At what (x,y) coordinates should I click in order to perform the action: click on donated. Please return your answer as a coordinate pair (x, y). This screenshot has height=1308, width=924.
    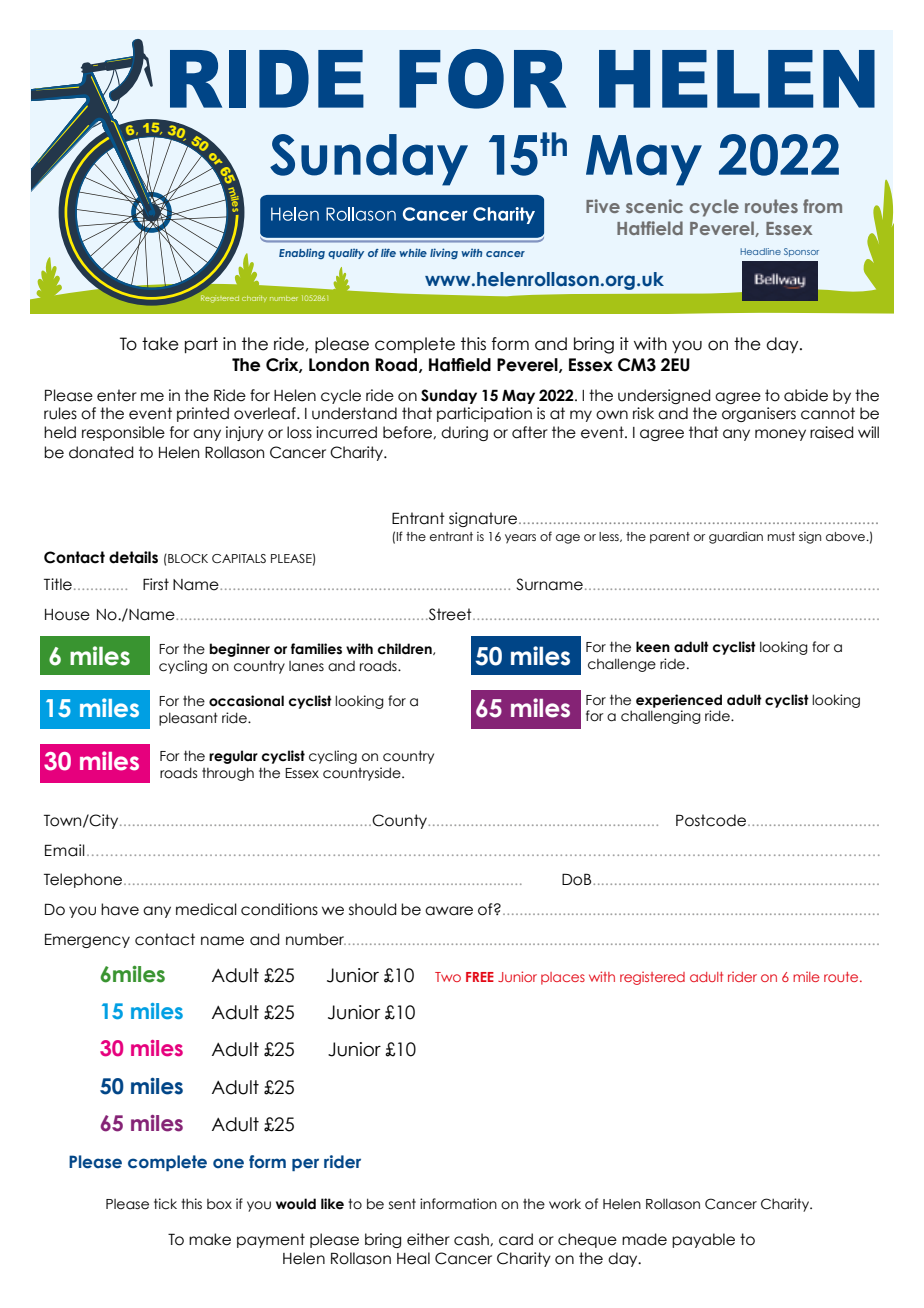
    Looking at the image, I should click on (101, 452).
